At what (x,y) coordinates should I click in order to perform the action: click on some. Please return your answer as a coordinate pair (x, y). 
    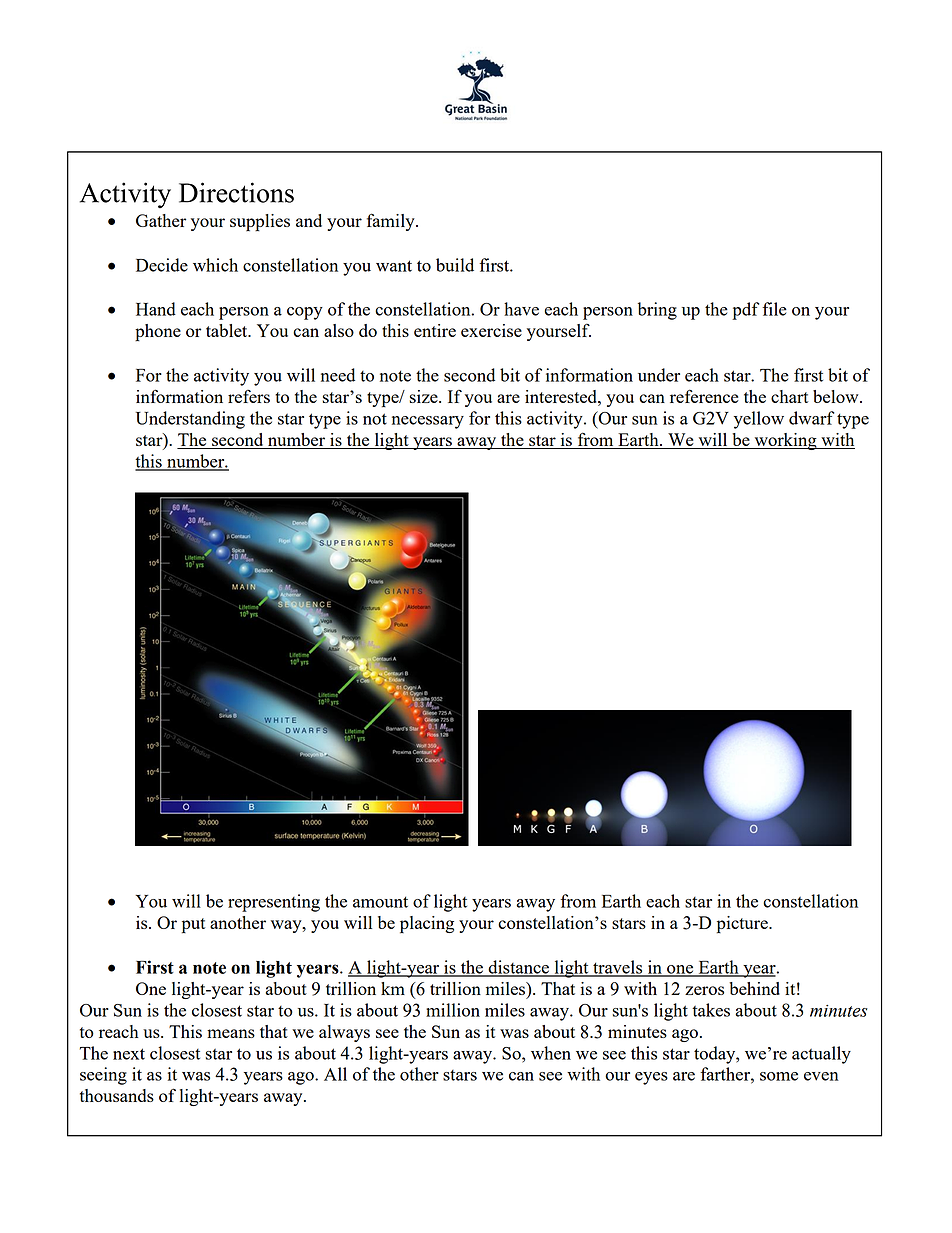
    Looking at the image, I should click on (779, 1076).
